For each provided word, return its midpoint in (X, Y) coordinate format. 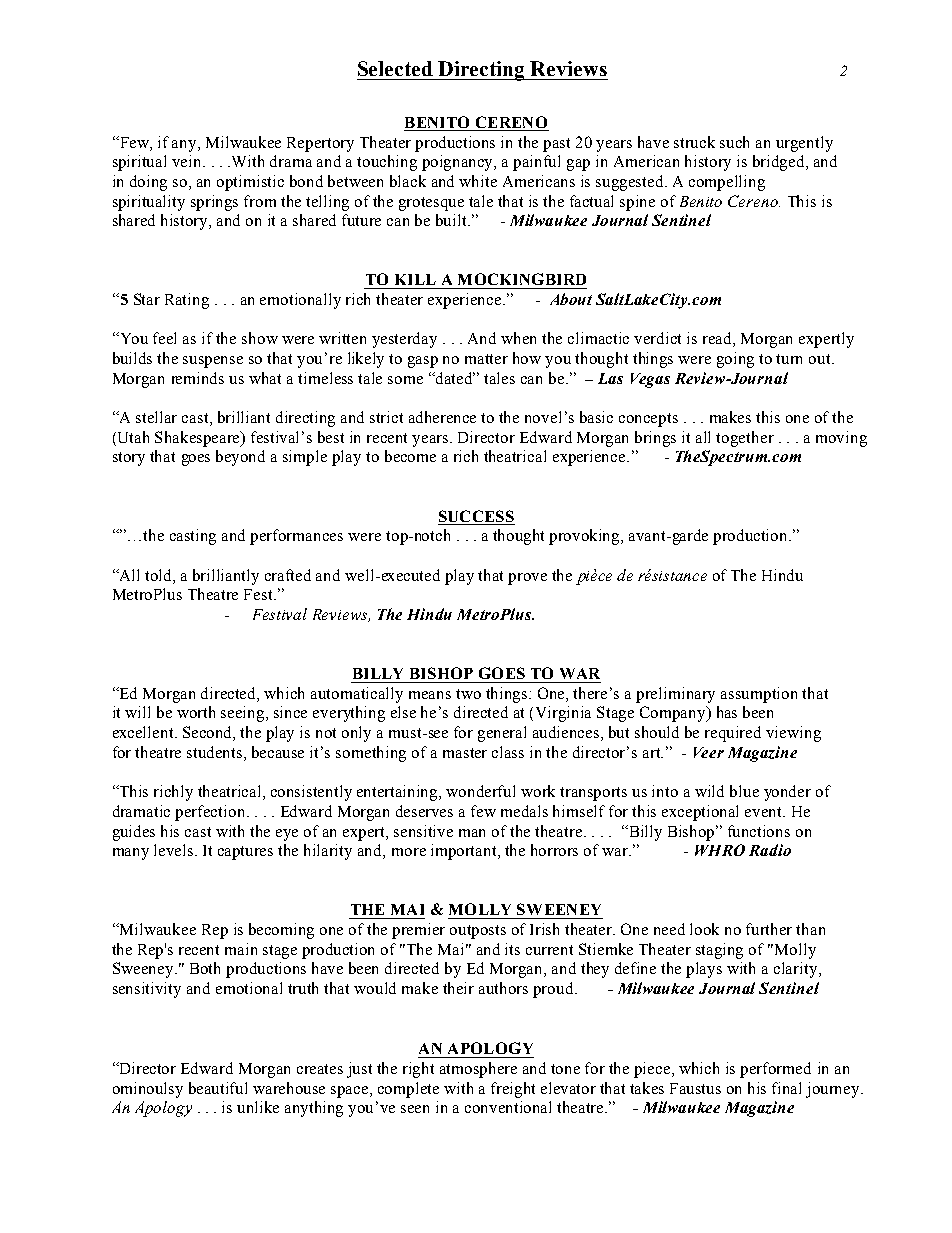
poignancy (459, 163)
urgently (804, 144)
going (735, 360)
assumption (759, 695)
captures (245, 853)
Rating (187, 301)
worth (196, 712)
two (468, 694)
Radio (770, 850)
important (465, 852)
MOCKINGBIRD (522, 279)
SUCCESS (476, 516)
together (745, 439)
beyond (240, 458)
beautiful (218, 1088)
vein (188, 161)
